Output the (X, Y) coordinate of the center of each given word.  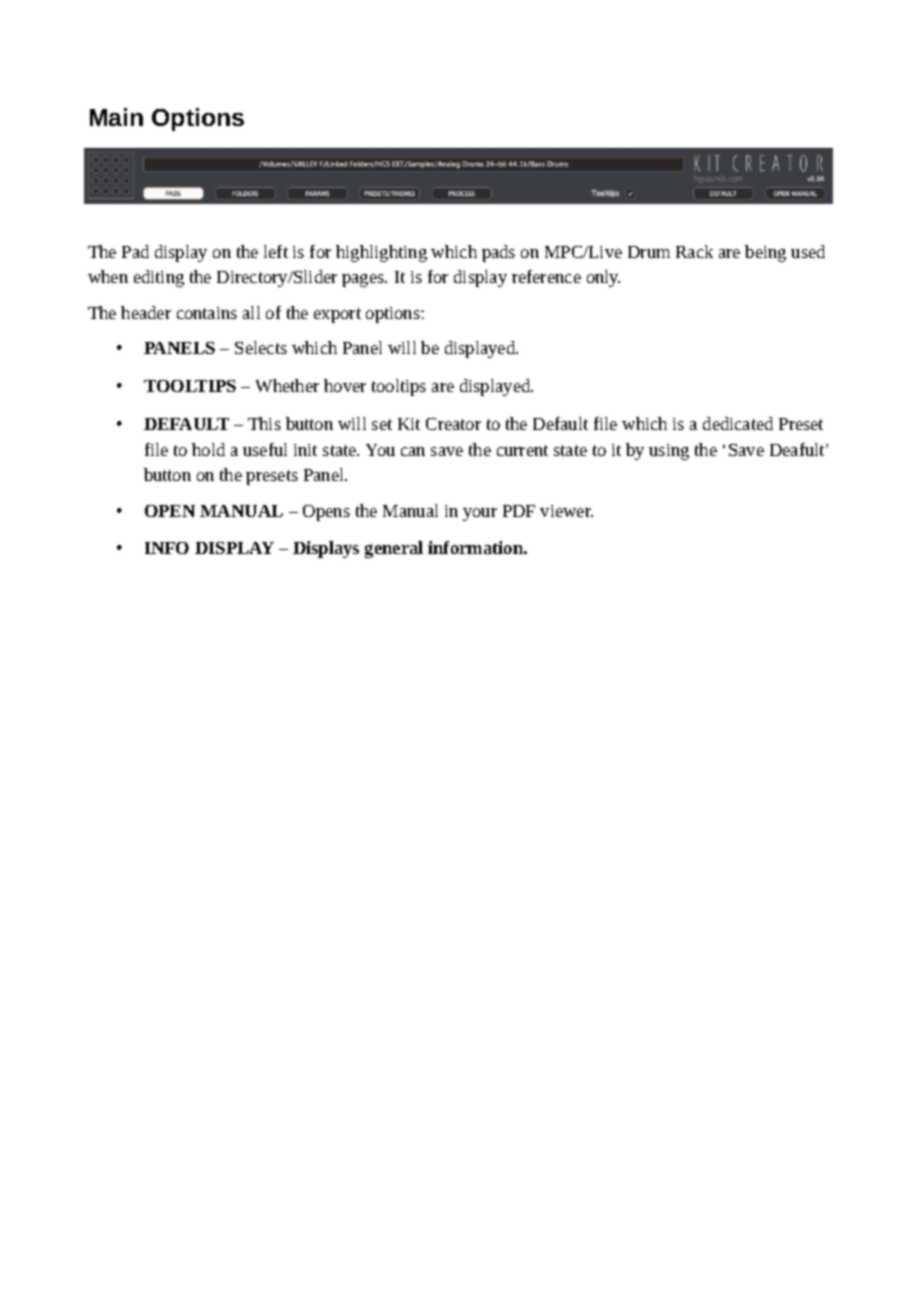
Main (116, 117)
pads (498, 253)
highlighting (381, 253)
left (276, 251)
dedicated (738, 423)
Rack (694, 251)
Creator (453, 424)
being (765, 253)
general (394, 549)
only (603, 278)
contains (207, 313)
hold (208, 449)
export (337, 315)
